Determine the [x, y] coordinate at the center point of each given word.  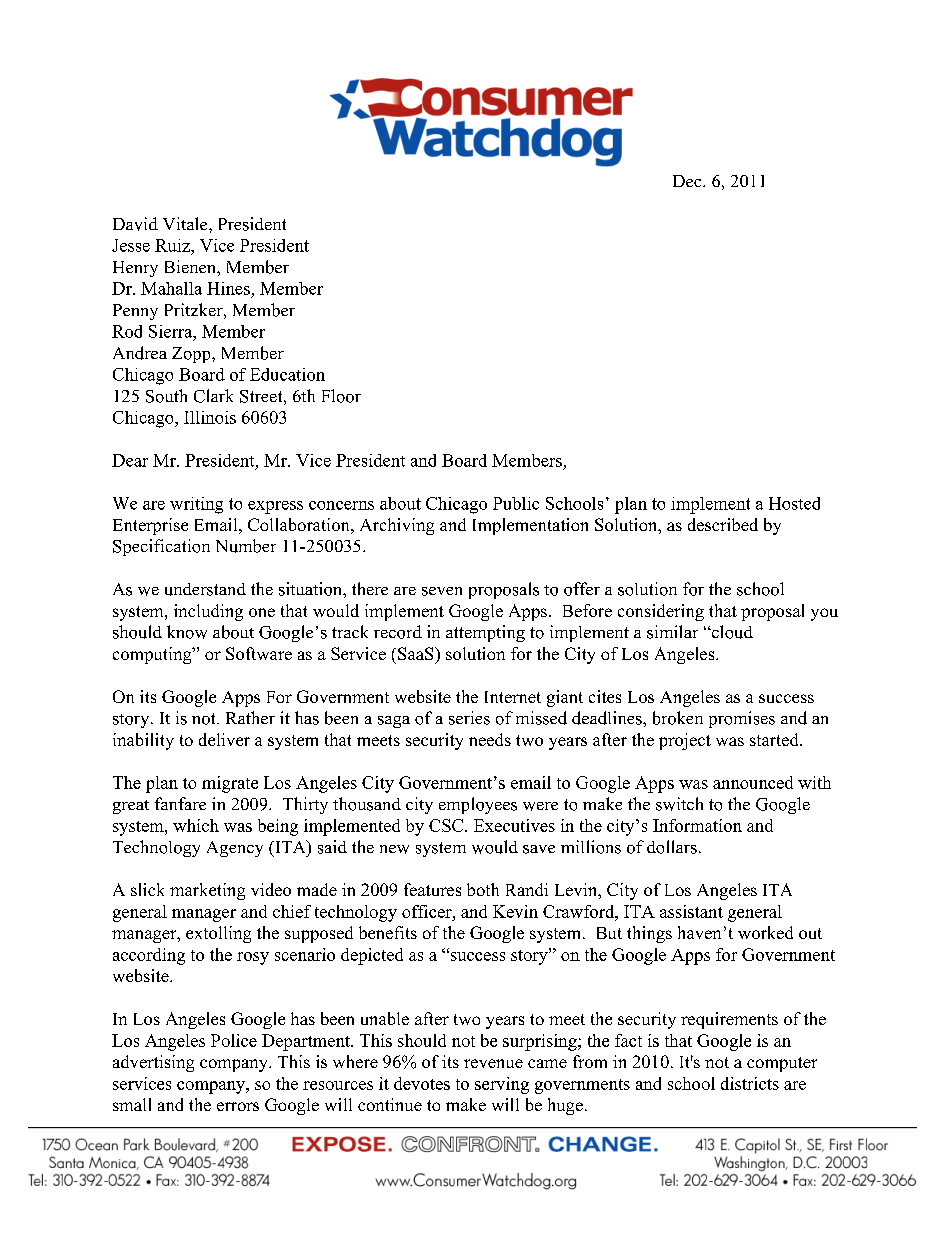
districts [750, 1083]
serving [502, 1085]
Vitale [186, 223]
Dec [688, 181]
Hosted [794, 503]
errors [238, 1106]
